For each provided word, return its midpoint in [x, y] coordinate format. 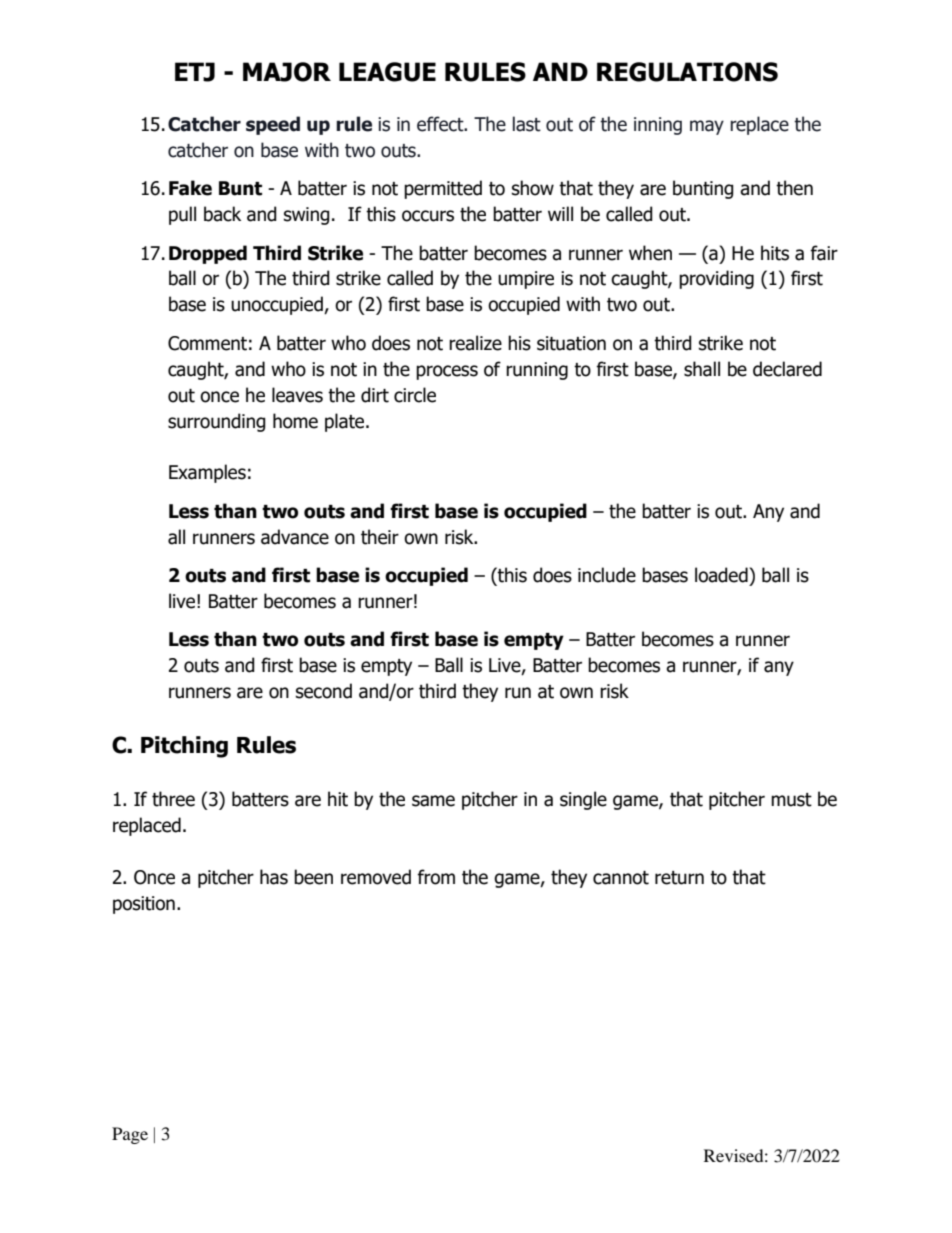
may [707, 127]
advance [295, 537]
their [380, 537]
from [436, 877]
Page [130, 1135]
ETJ [195, 72]
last [527, 124]
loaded [722, 575]
